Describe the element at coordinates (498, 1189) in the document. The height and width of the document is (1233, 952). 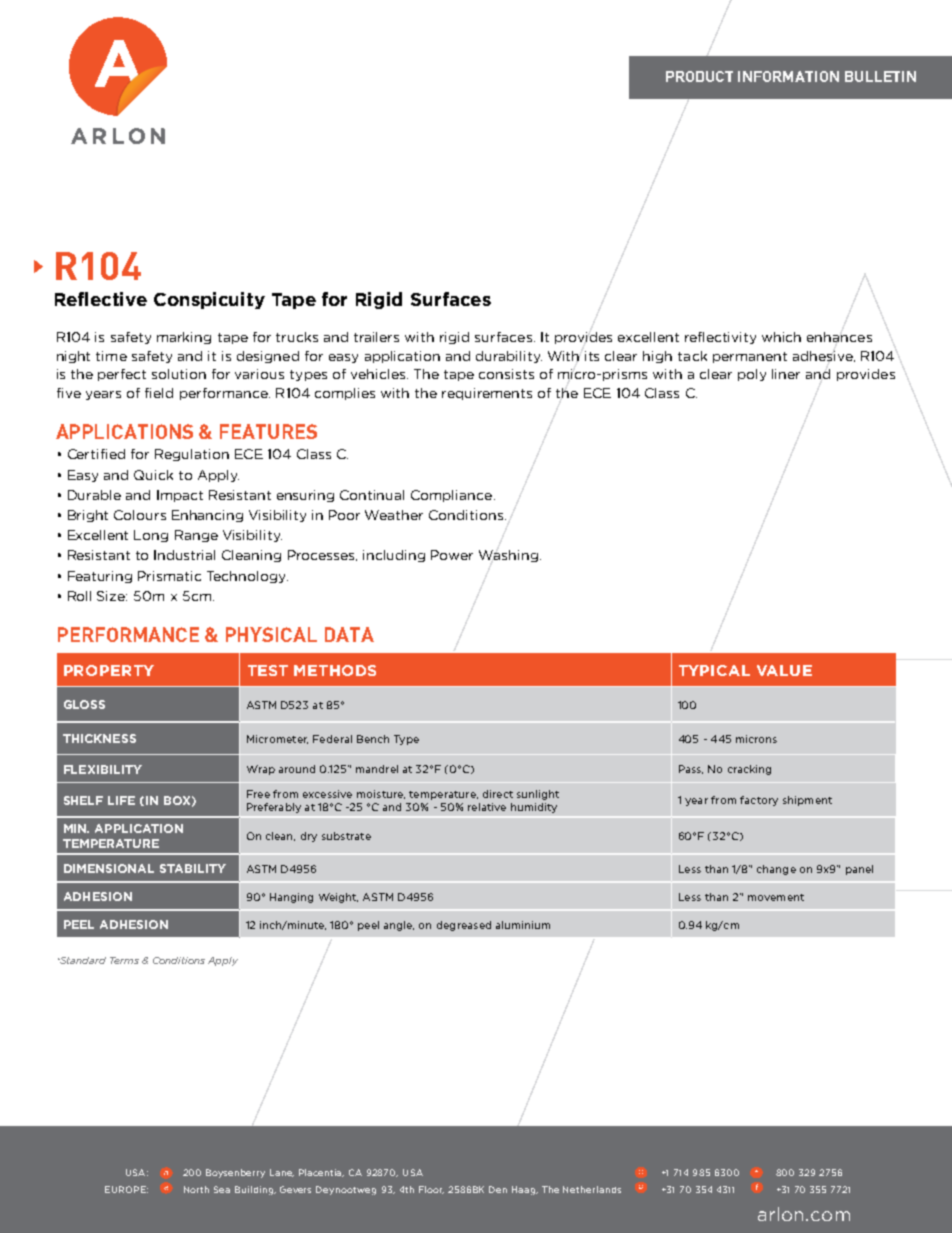
I see `Den` at that location.
